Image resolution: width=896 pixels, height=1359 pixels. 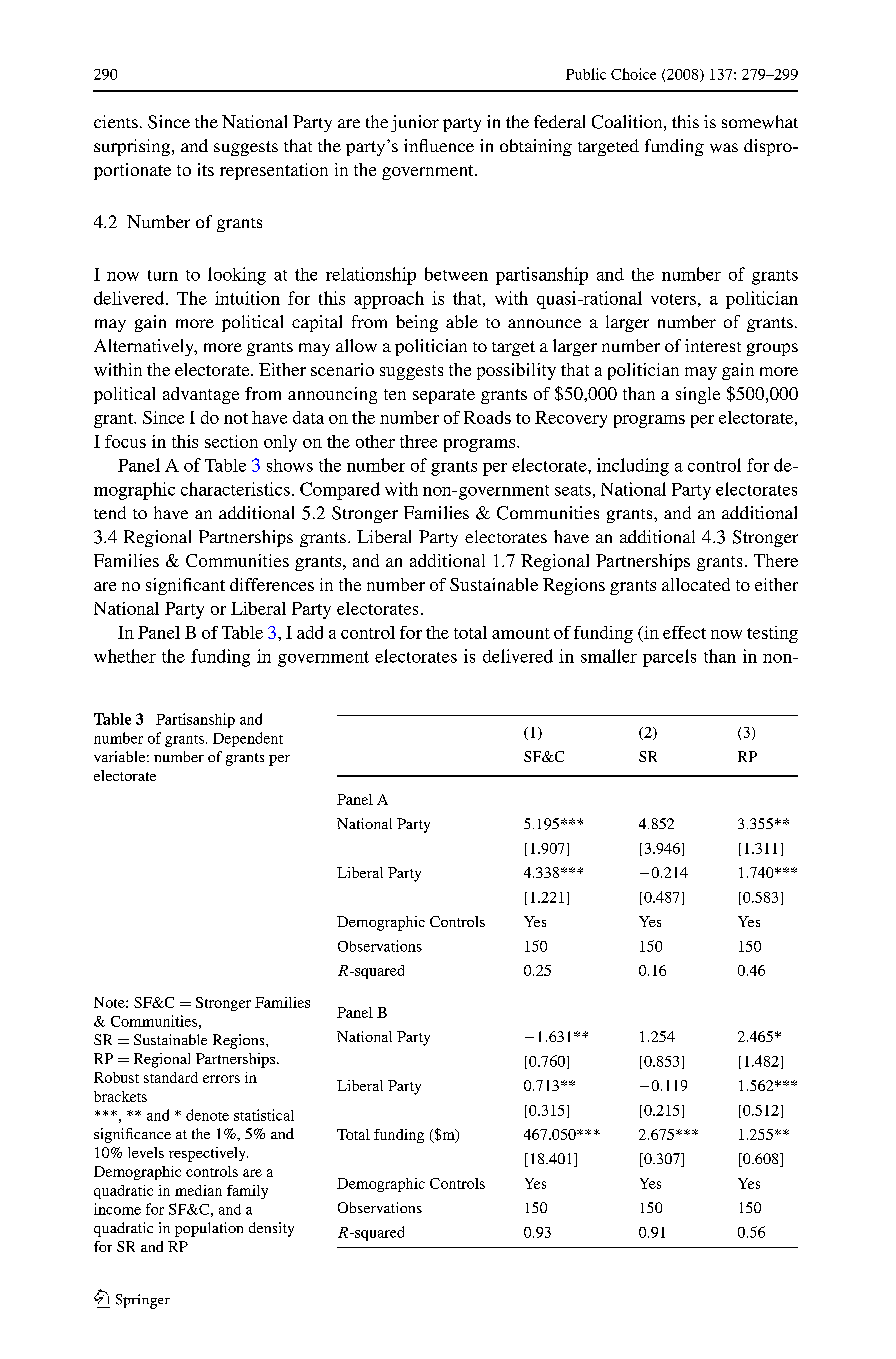 I want to click on Dependent, so click(x=248, y=739).
